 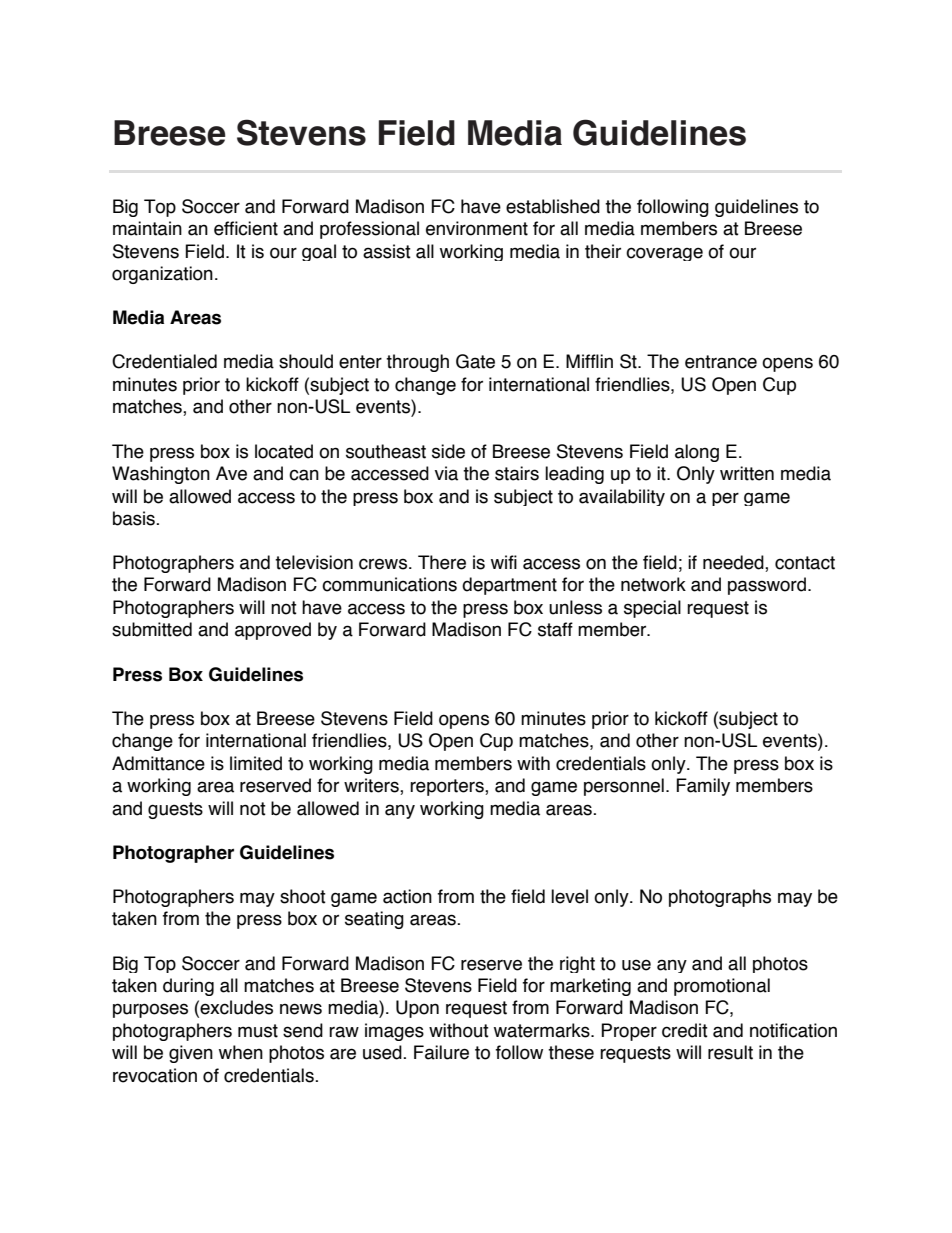 What do you see at coordinates (664, 254) in the screenshot?
I see `coverage` at bounding box center [664, 254].
